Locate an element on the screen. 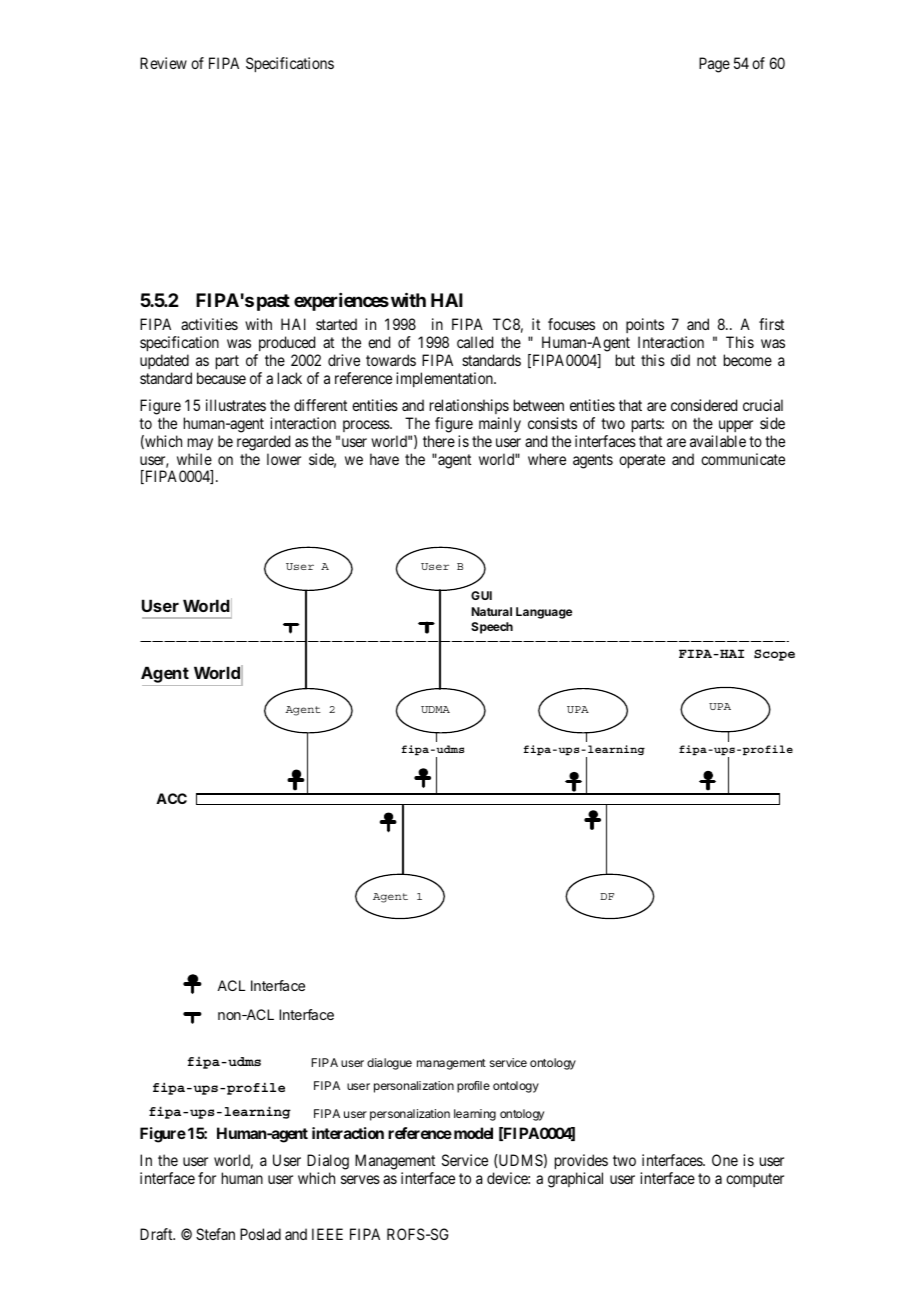 Image resolution: width=924 pixels, height=1308 pixels. provides is located at coordinates (581, 1163).
